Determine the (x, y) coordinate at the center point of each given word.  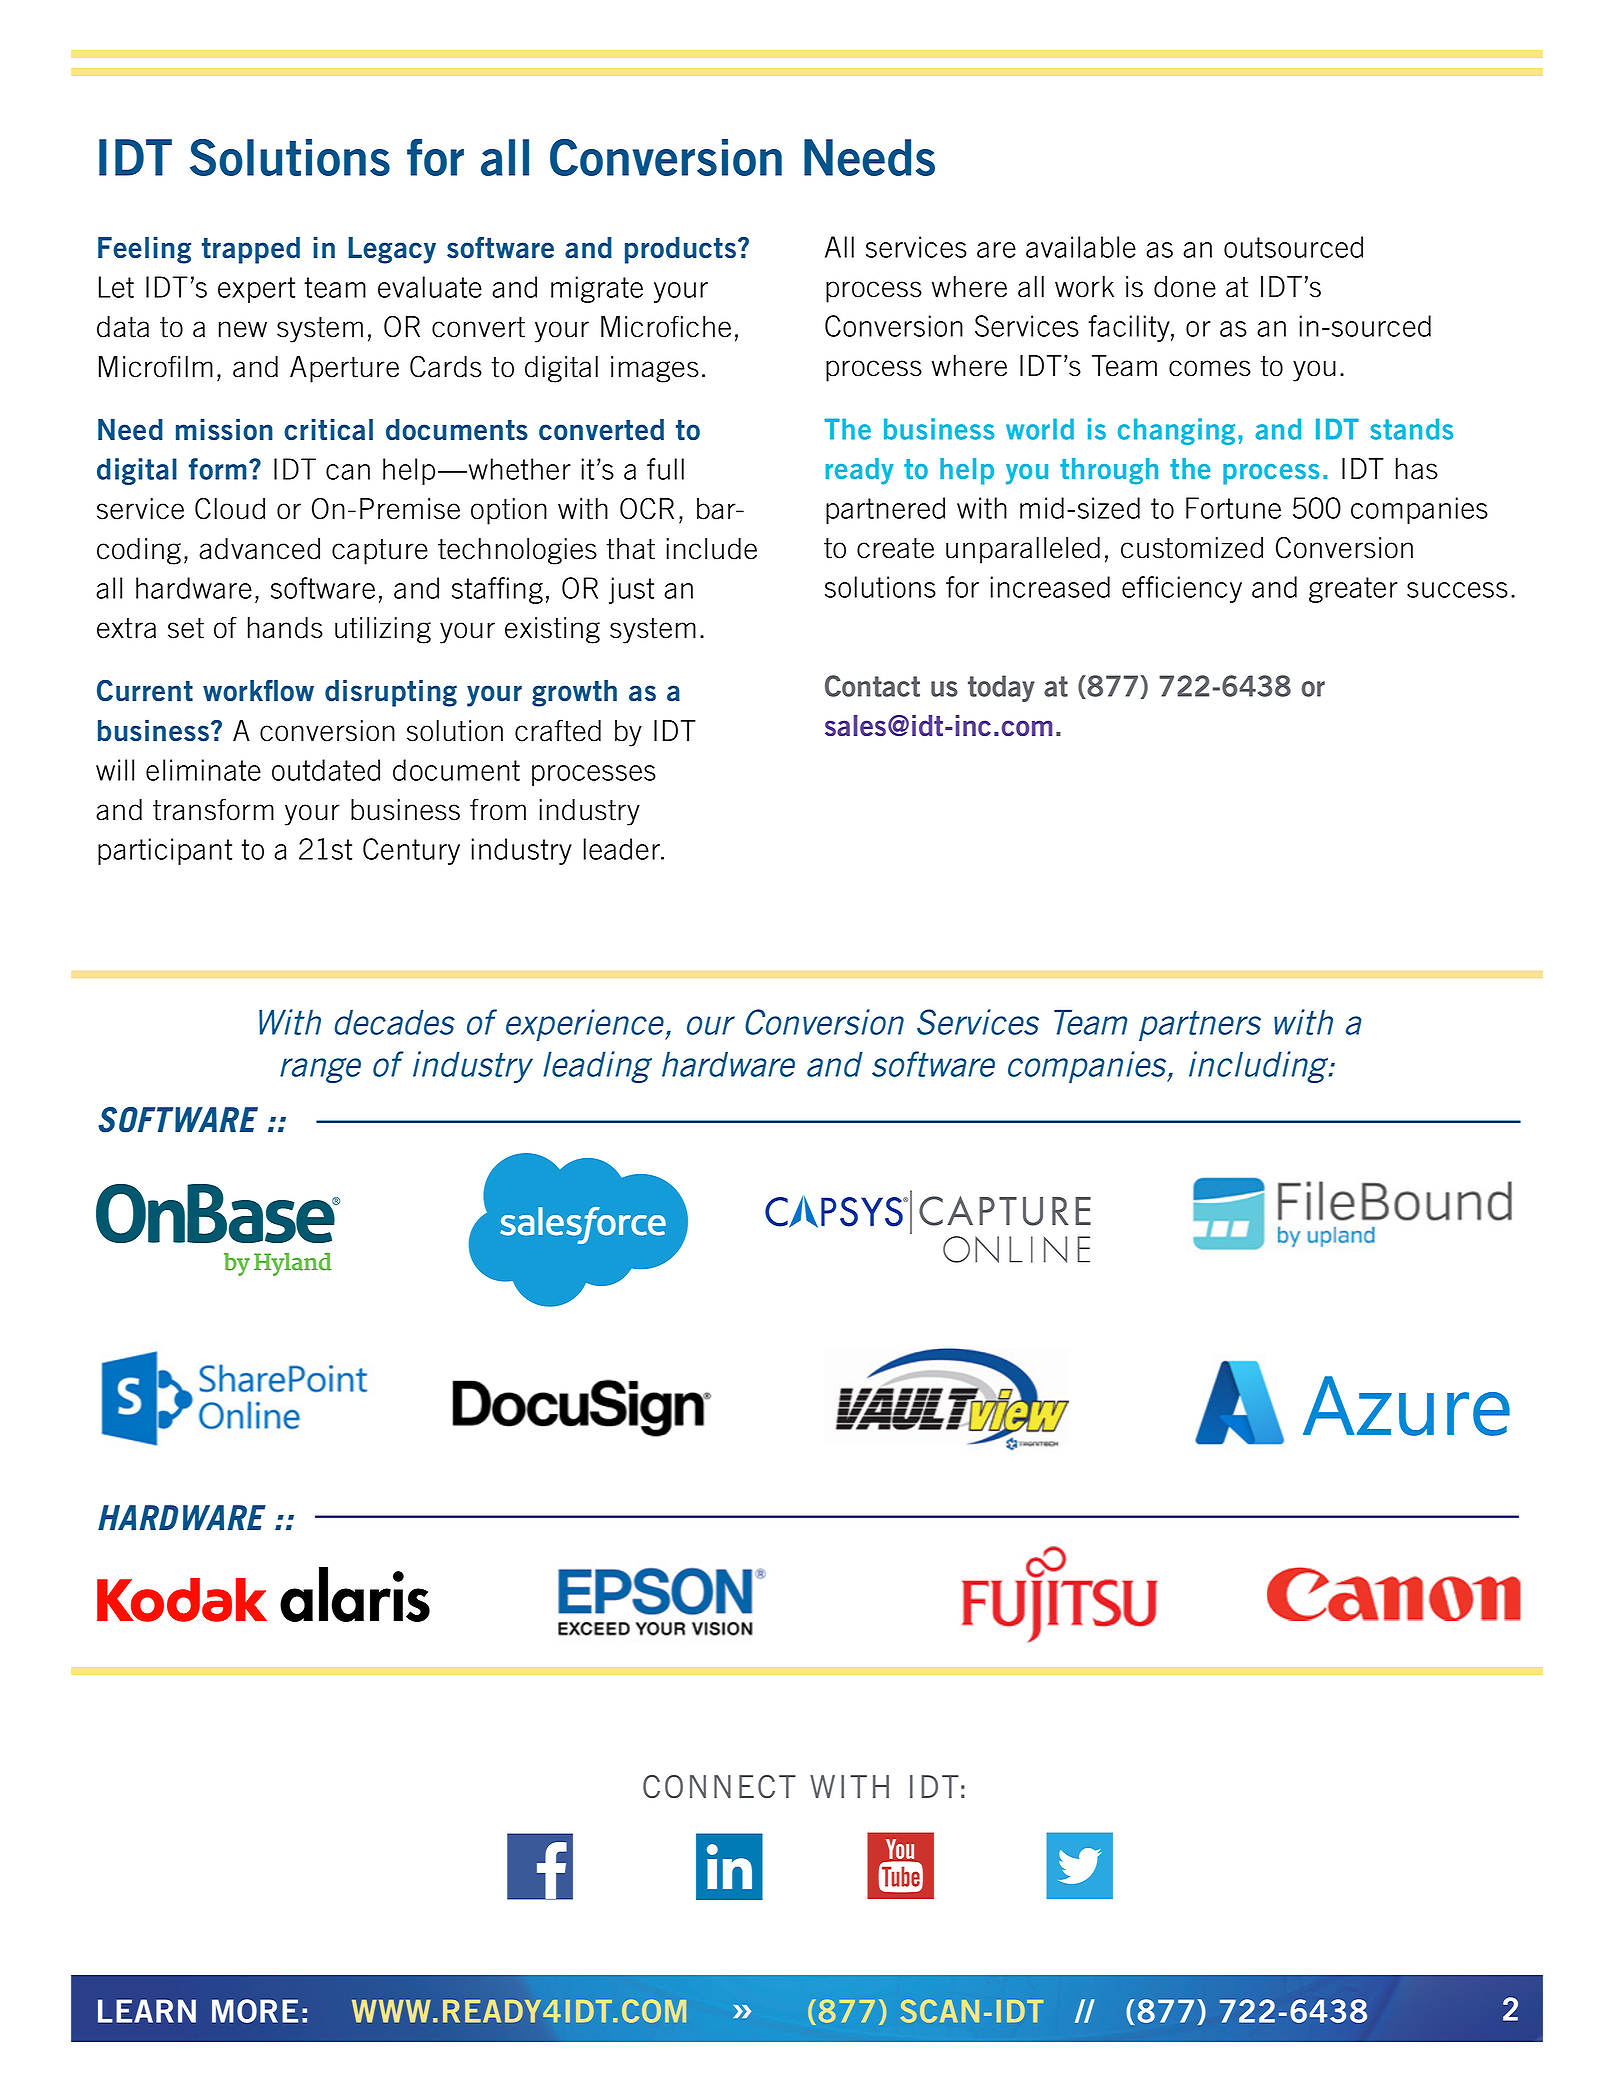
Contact (872, 686)
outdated (326, 770)
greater (1353, 590)
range (320, 1070)
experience (586, 1025)
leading (597, 1067)
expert (256, 290)
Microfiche (666, 326)
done (1185, 287)
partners (1200, 1026)
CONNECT (719, 1786)
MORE (255, 2011)
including (1260, 1067)
